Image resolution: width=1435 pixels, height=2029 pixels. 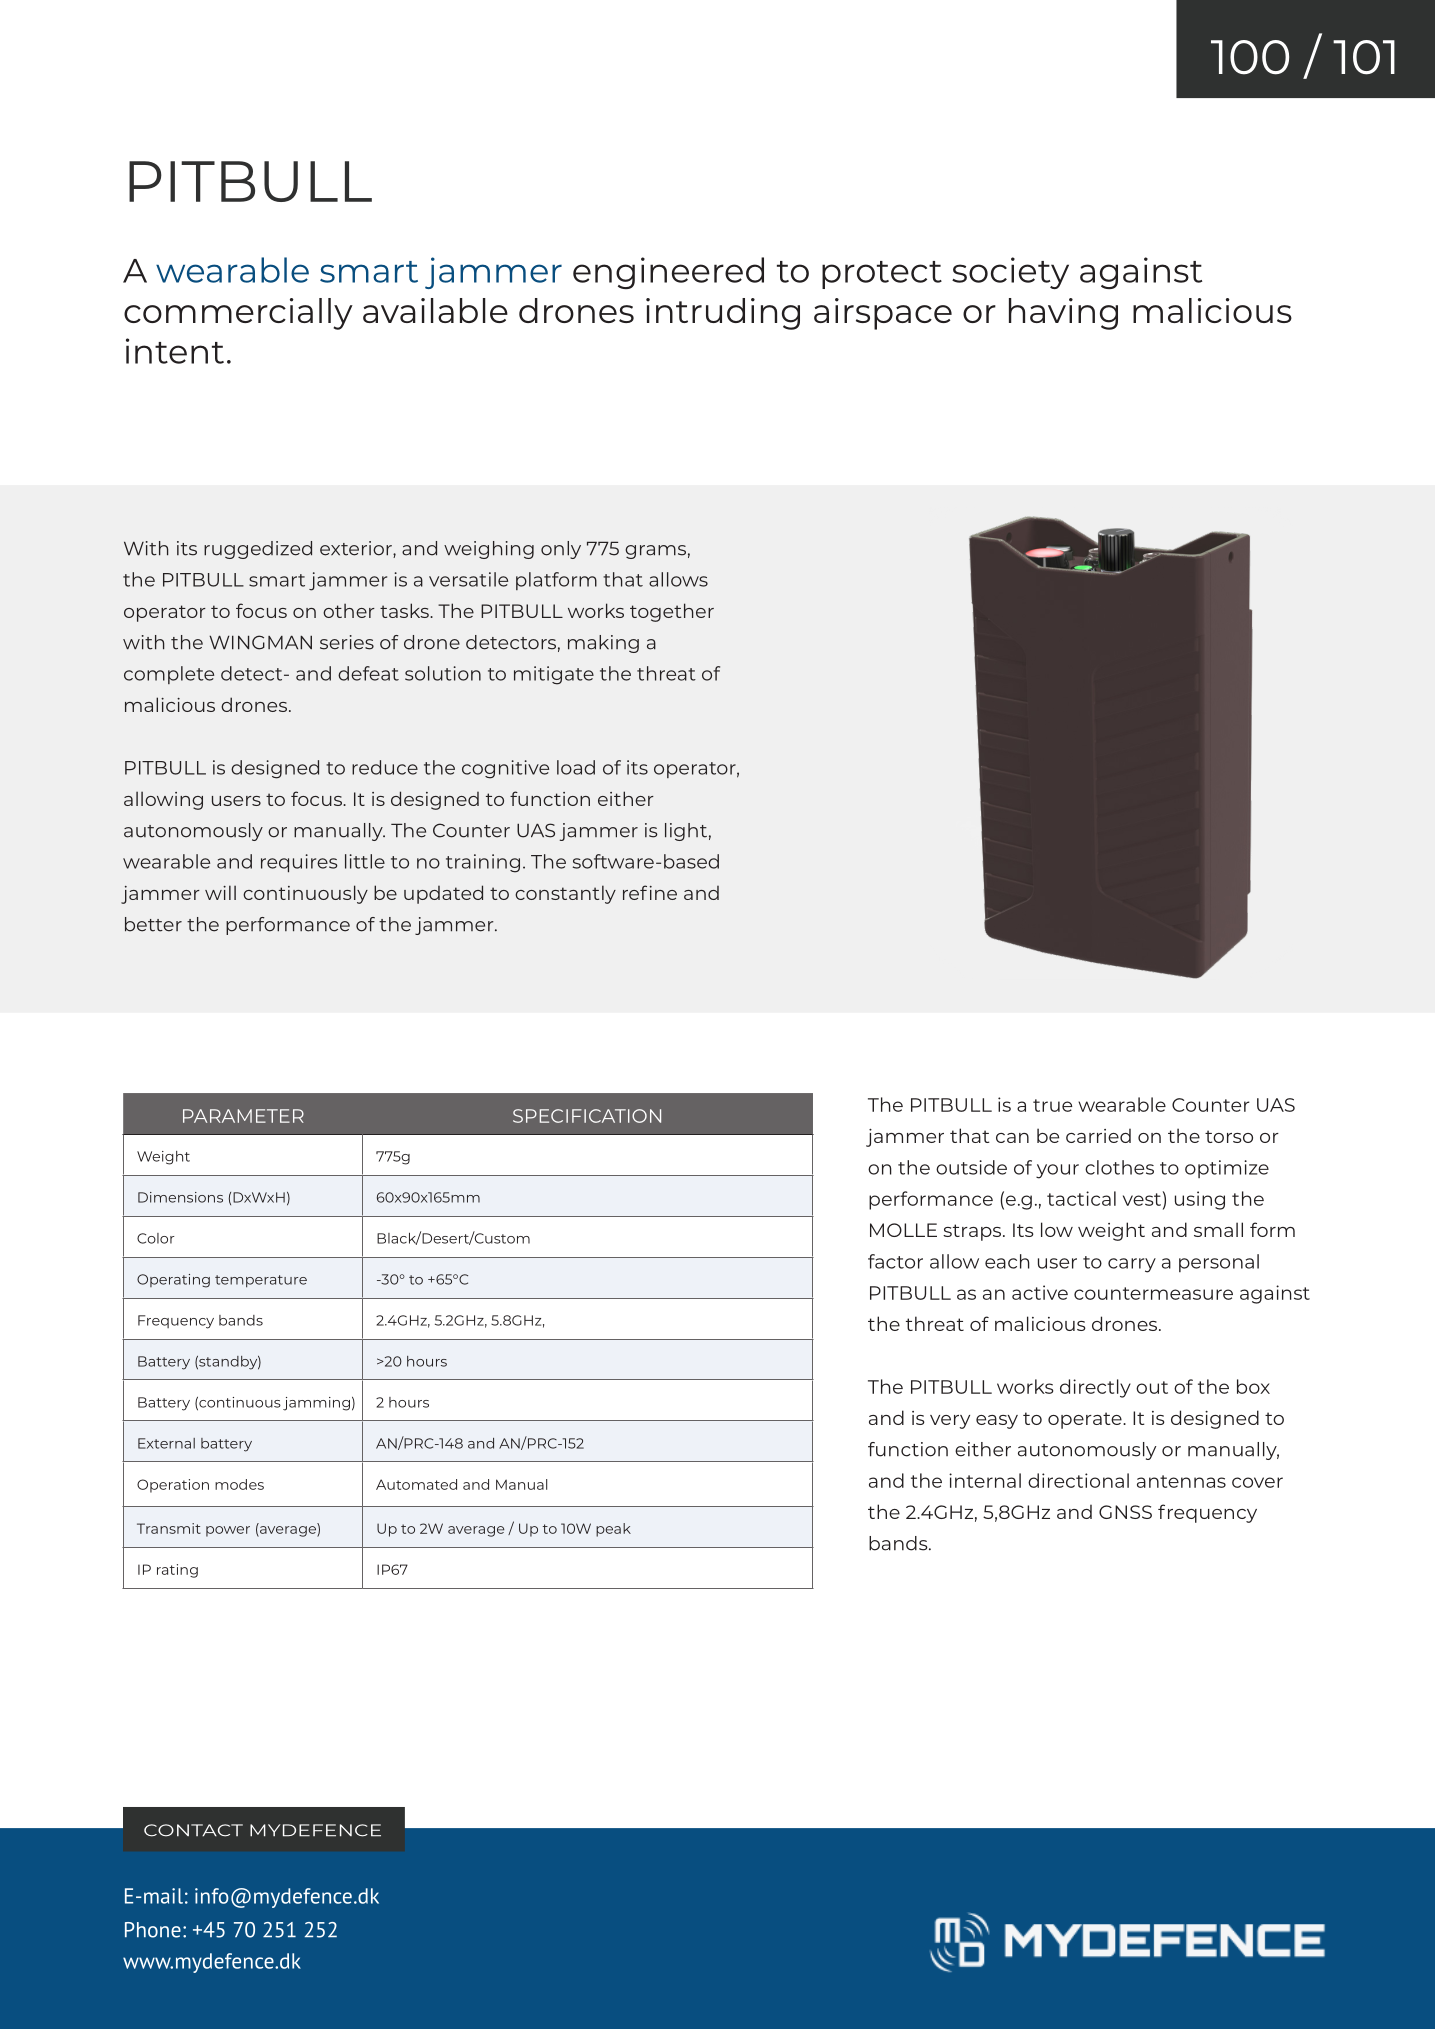 I want to click on SPECIFICATION, so click(x=587, y=1116).
